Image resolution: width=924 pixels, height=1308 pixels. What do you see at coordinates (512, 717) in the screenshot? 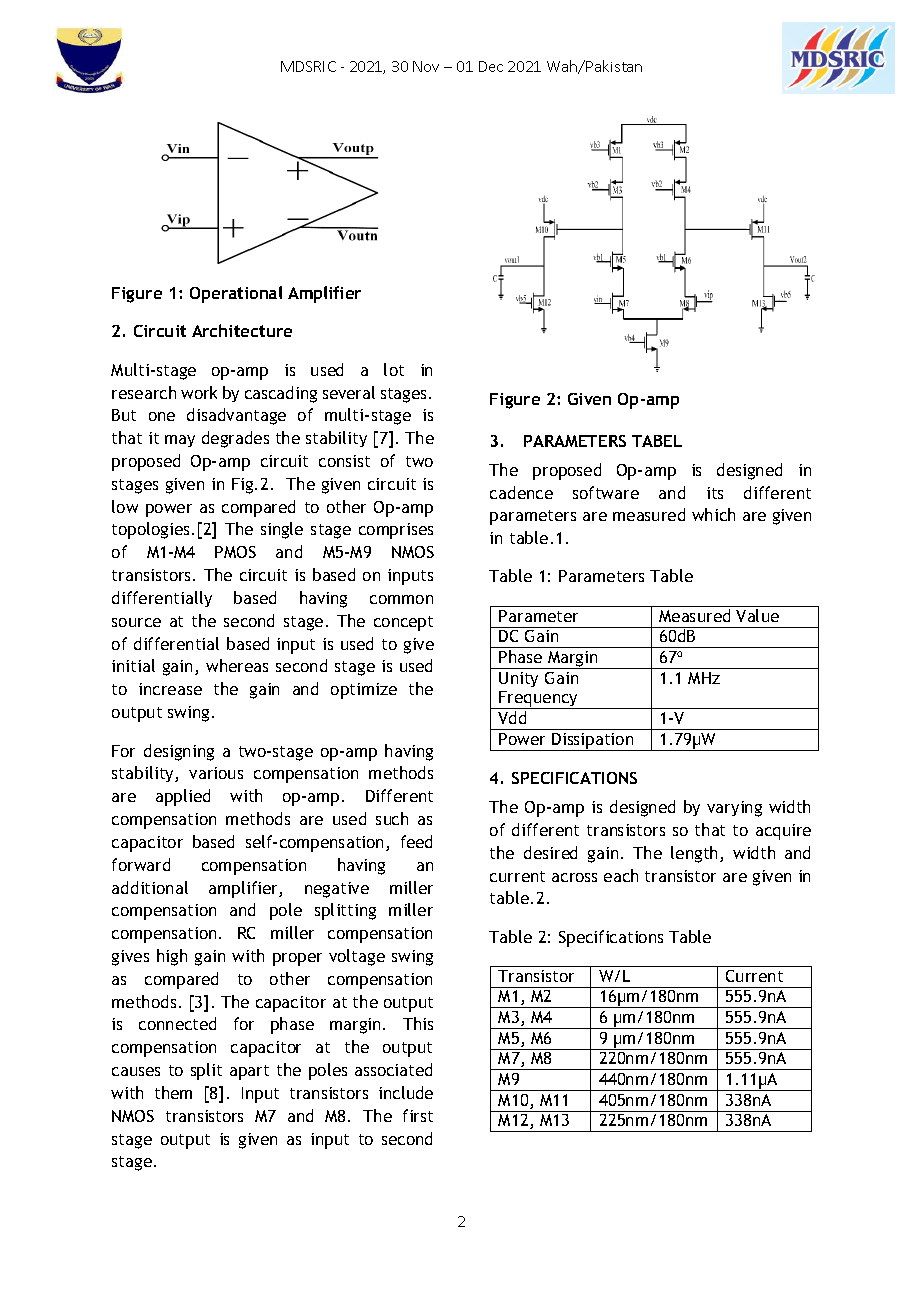
I see `Vdd` at bounding box center [512, 717].
